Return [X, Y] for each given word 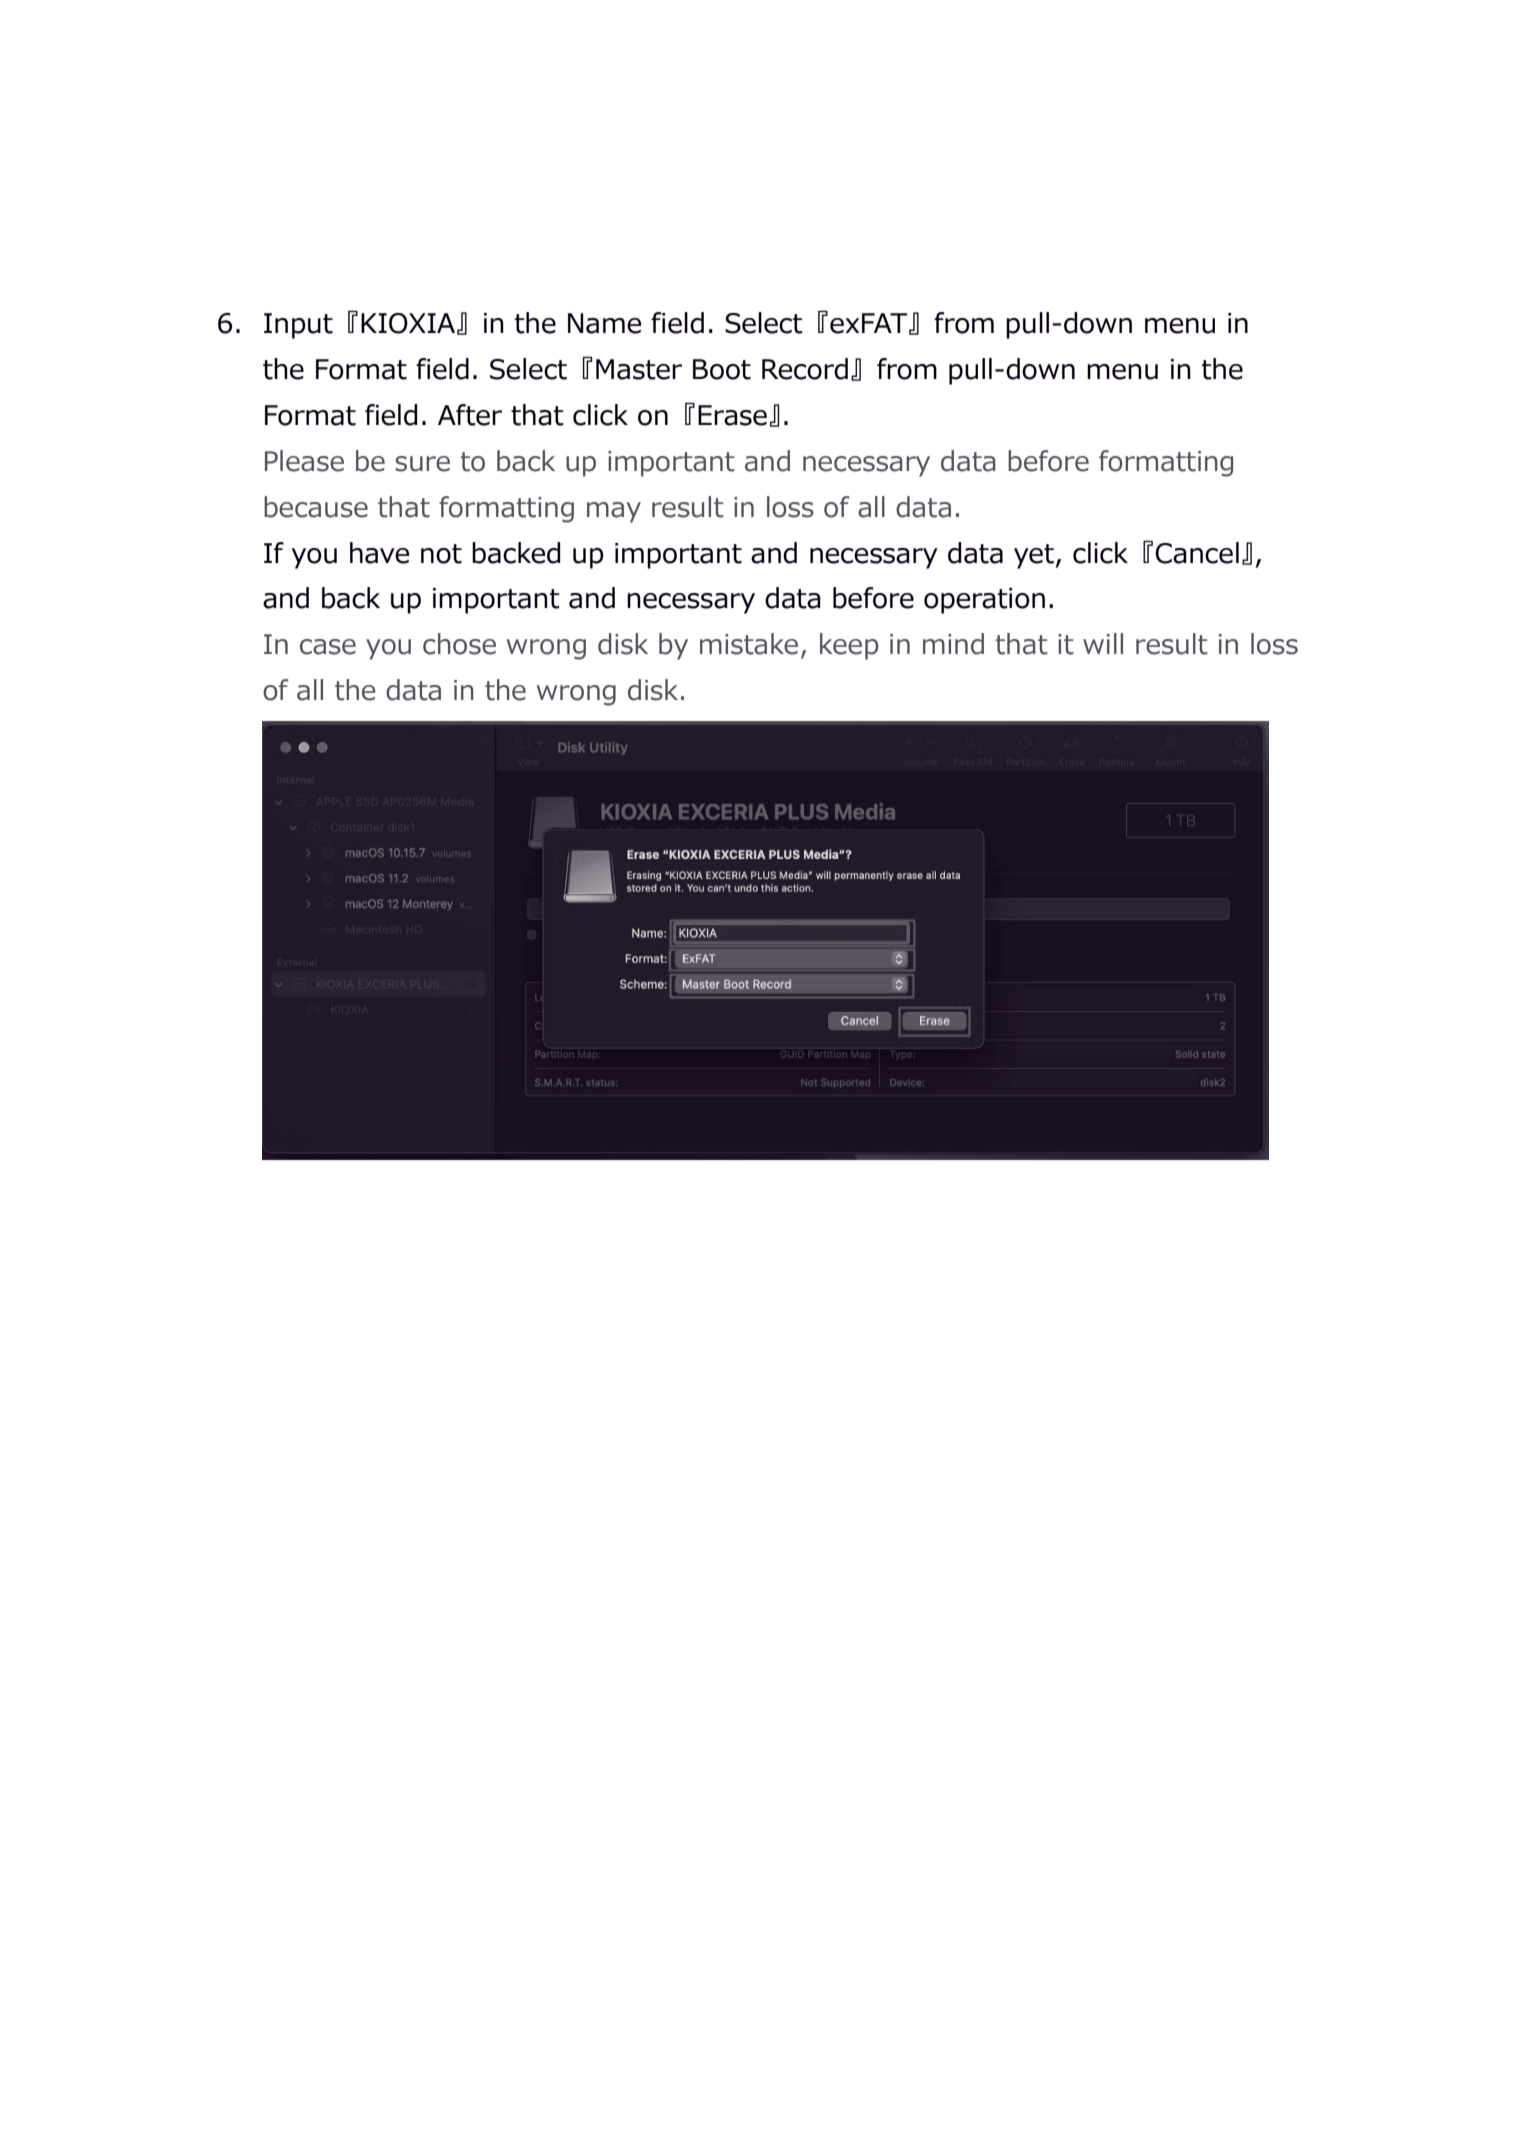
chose [459, 644]
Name [604, 323]
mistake [749, 644]
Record [805, 369]
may [614, 512]
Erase [732, 415]
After [470, 415]
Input [298, 326]
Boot [722, 369]
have [379, 553]
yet [1034, 556]
